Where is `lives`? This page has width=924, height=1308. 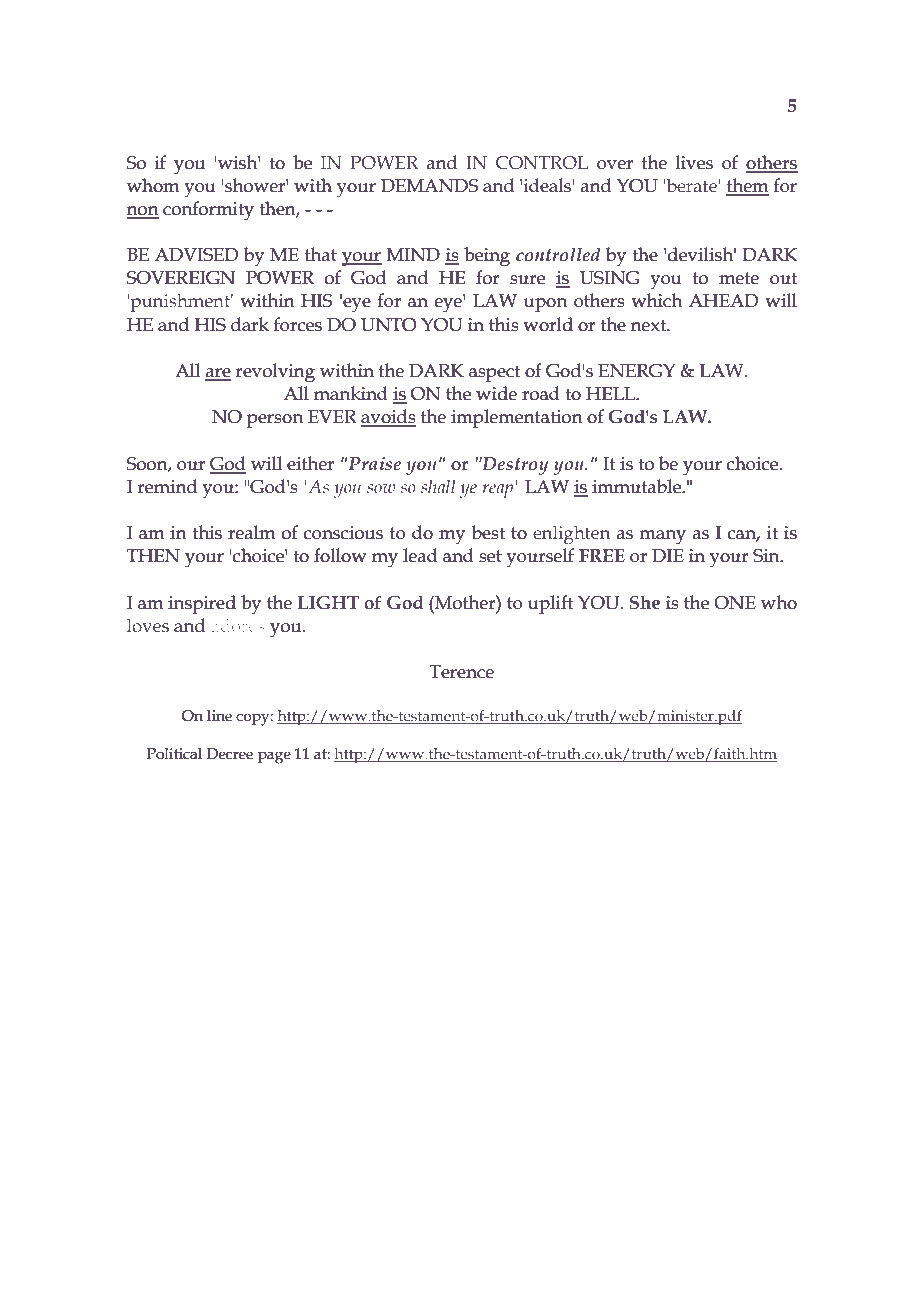
lives is located at coordinates (694, 162).
